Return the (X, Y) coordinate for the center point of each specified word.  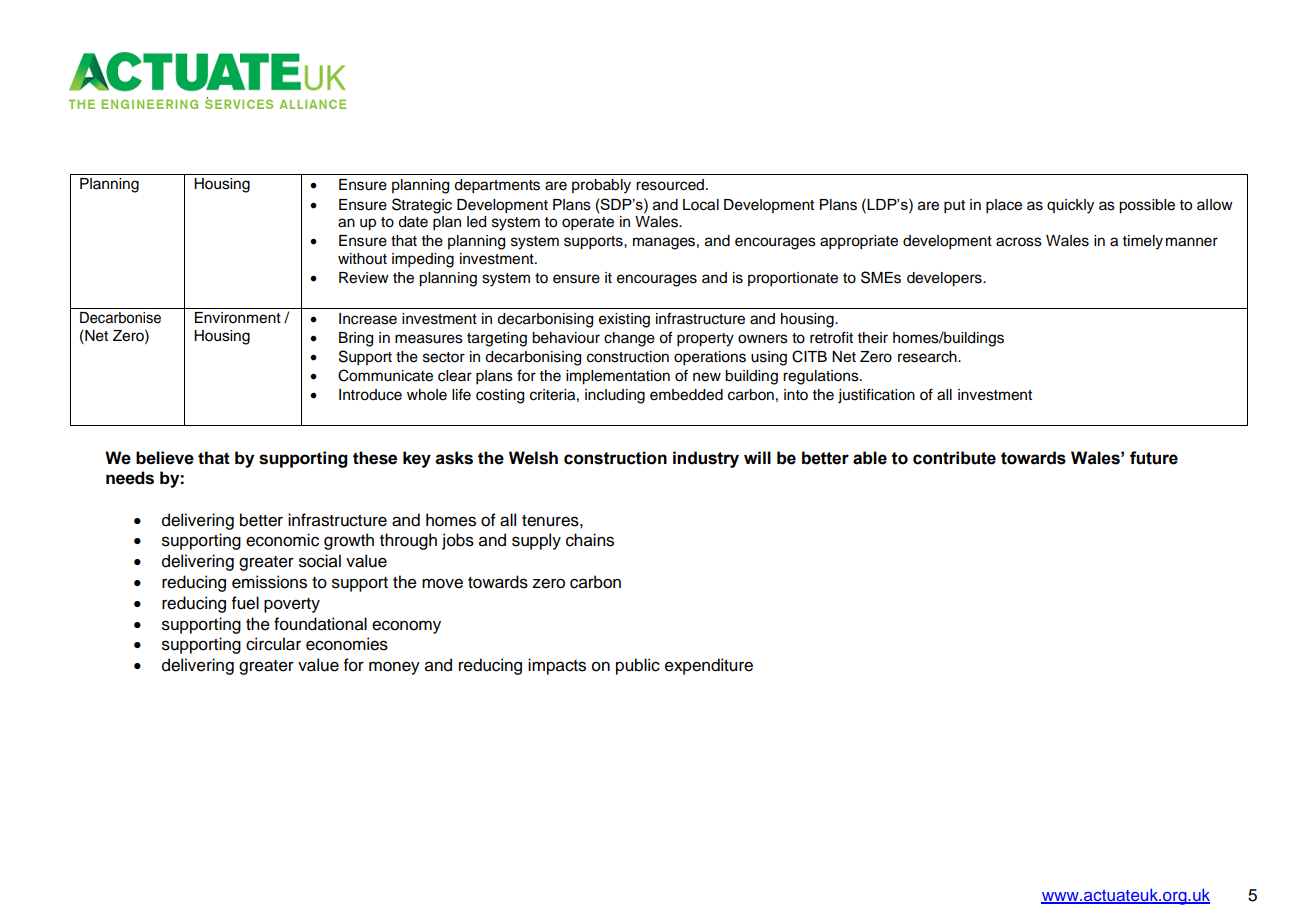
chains (590, 540)
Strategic (422, 206)
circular (273, 644)
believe (165, 458)
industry (706, 459)
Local (701, 205)
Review (364, 278)
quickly (1070, 206)
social (320, 561)
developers (945, 279)
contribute (954, 458)
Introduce (370, 395)
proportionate (793, 279)
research (928, 357)
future (1154, 458)
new (707, 377)
